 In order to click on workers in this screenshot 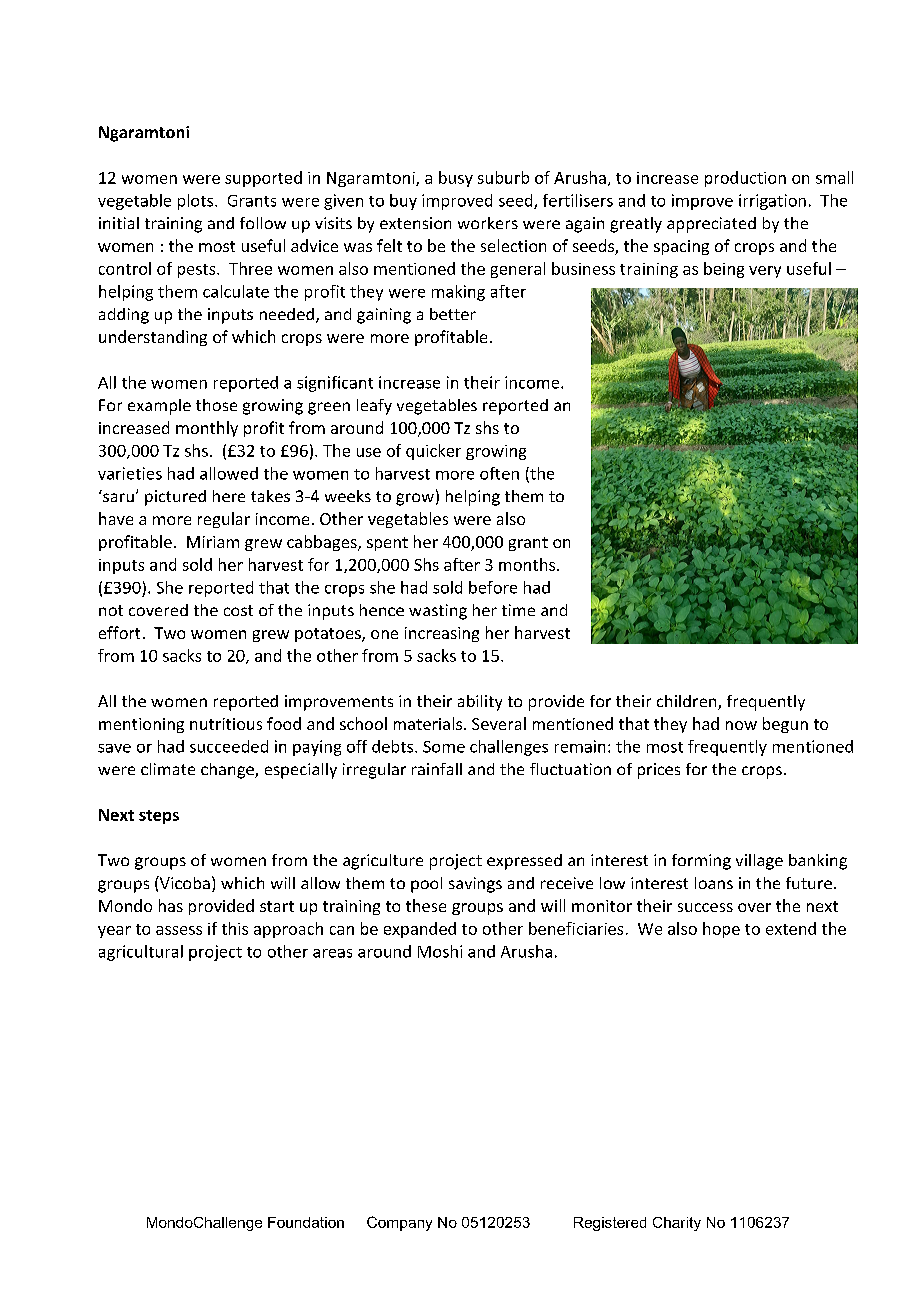, I will do `click(488, 223)`.
